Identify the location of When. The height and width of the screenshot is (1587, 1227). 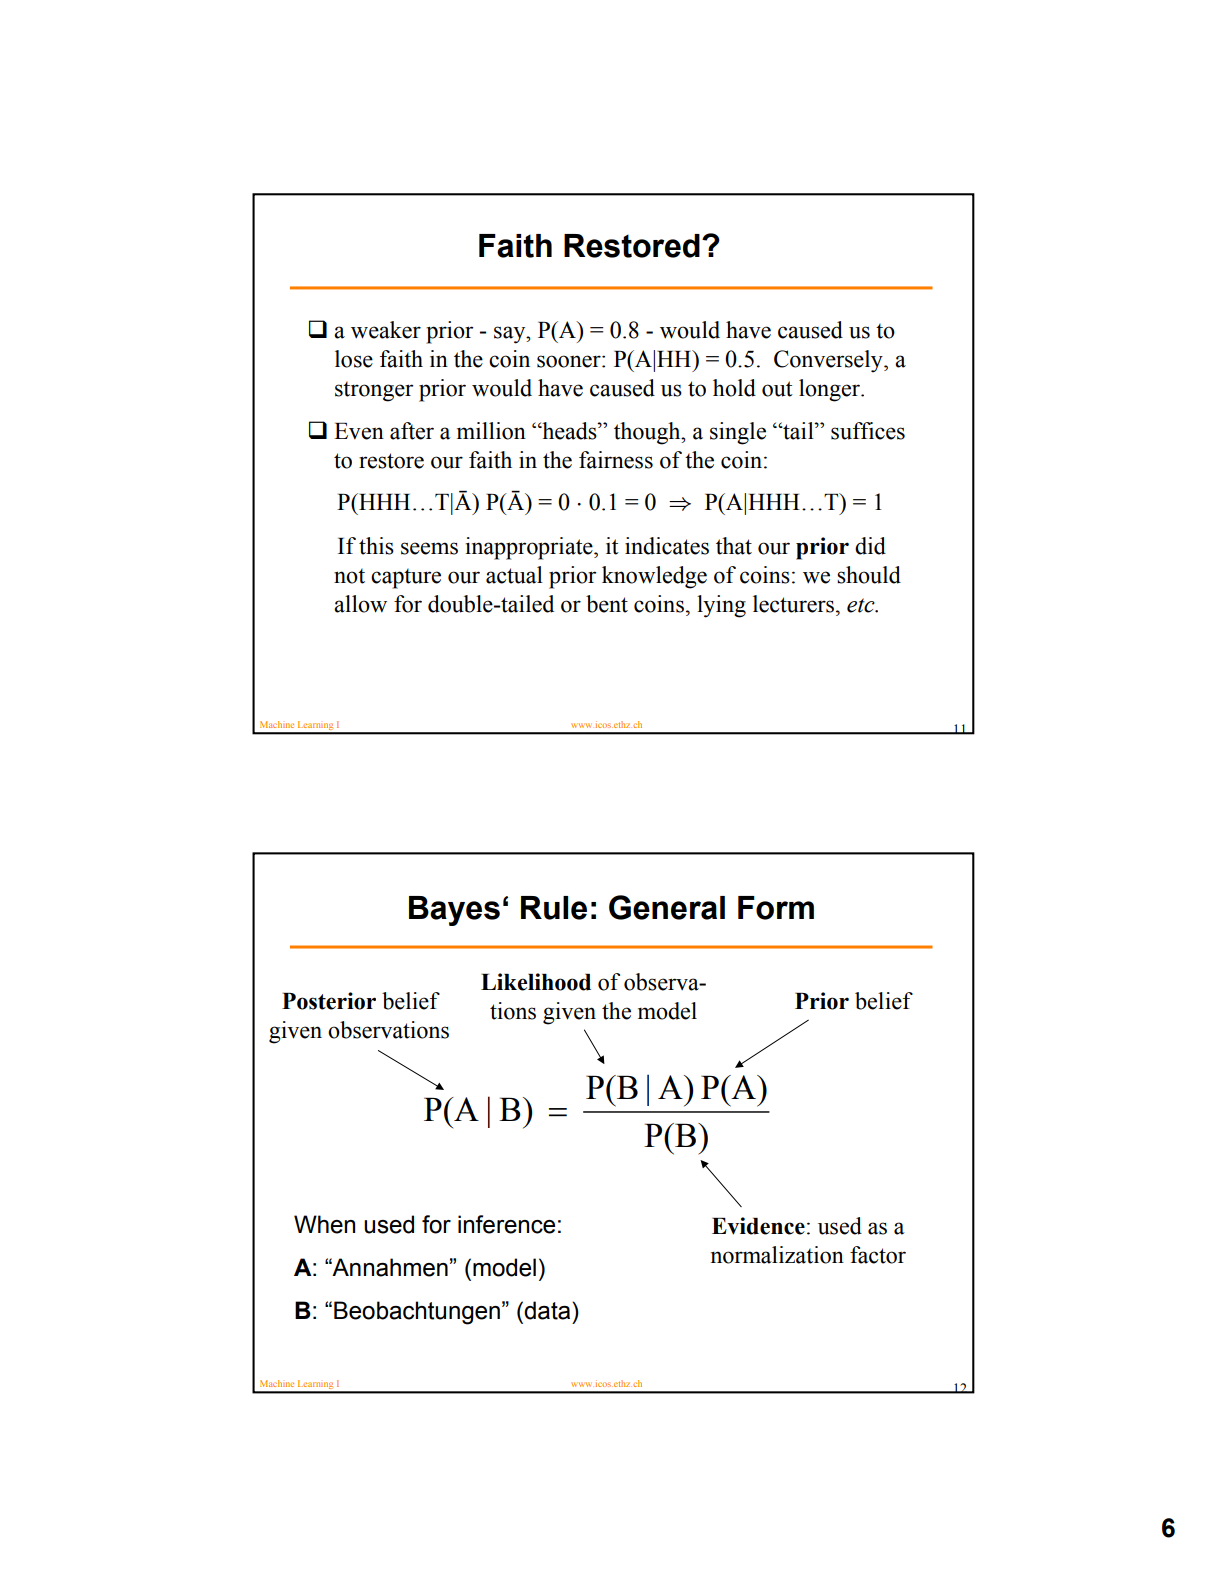
(324, 1224).
